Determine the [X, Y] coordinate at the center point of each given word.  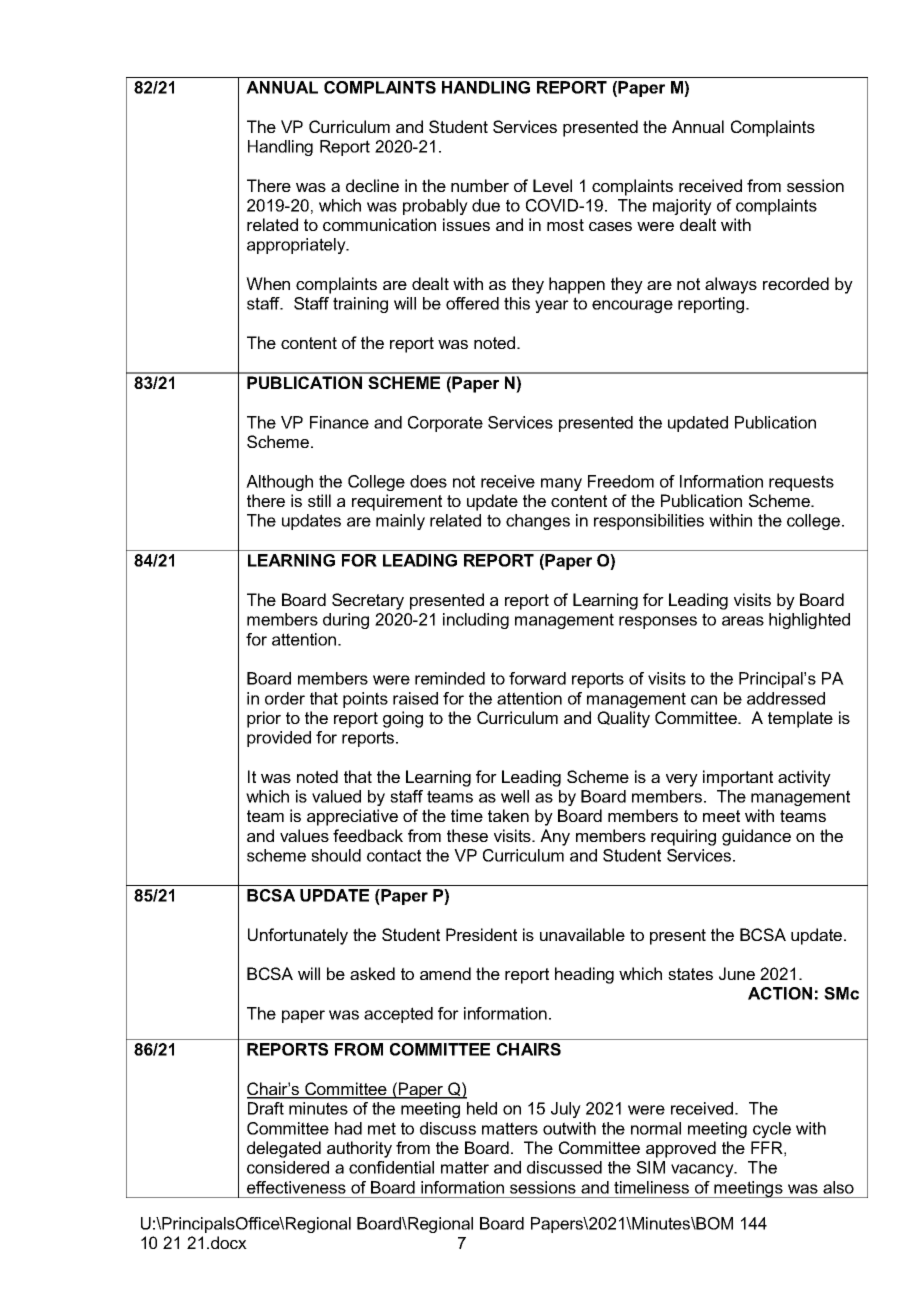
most [565, 225]
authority [359, 1149]
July [566, 1110]
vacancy [703, 1170]
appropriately [297, 246]
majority [682, 207]
